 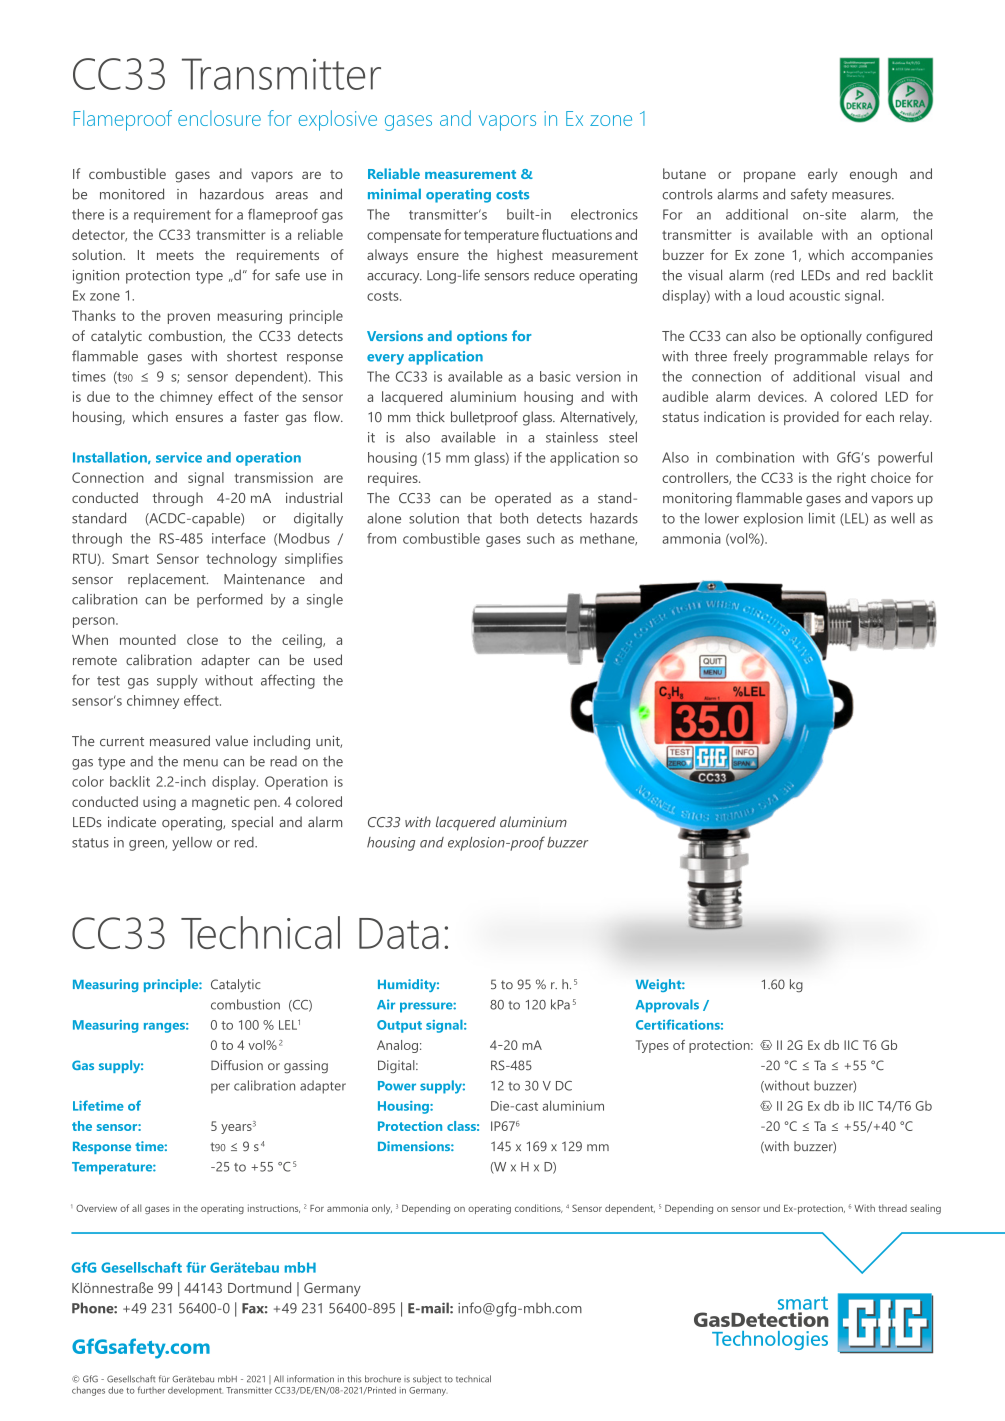 I want to click on minimal, so click(x=394, y=194).
